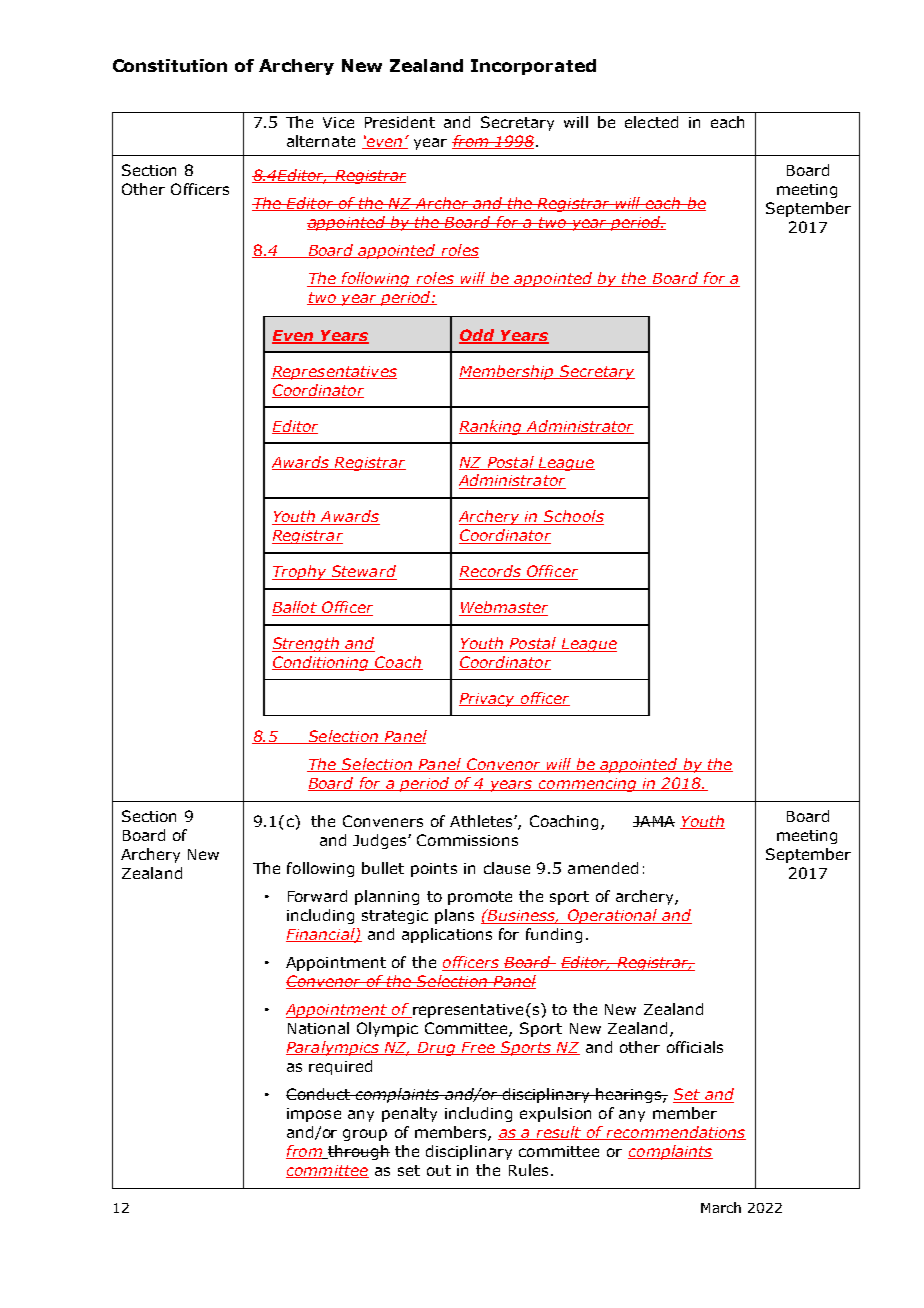 The height and width of the page is (1308, 924). What do you see at coordinates (295, 608) in the page?
I see `Ballot` at bounding box center [295, 608].
